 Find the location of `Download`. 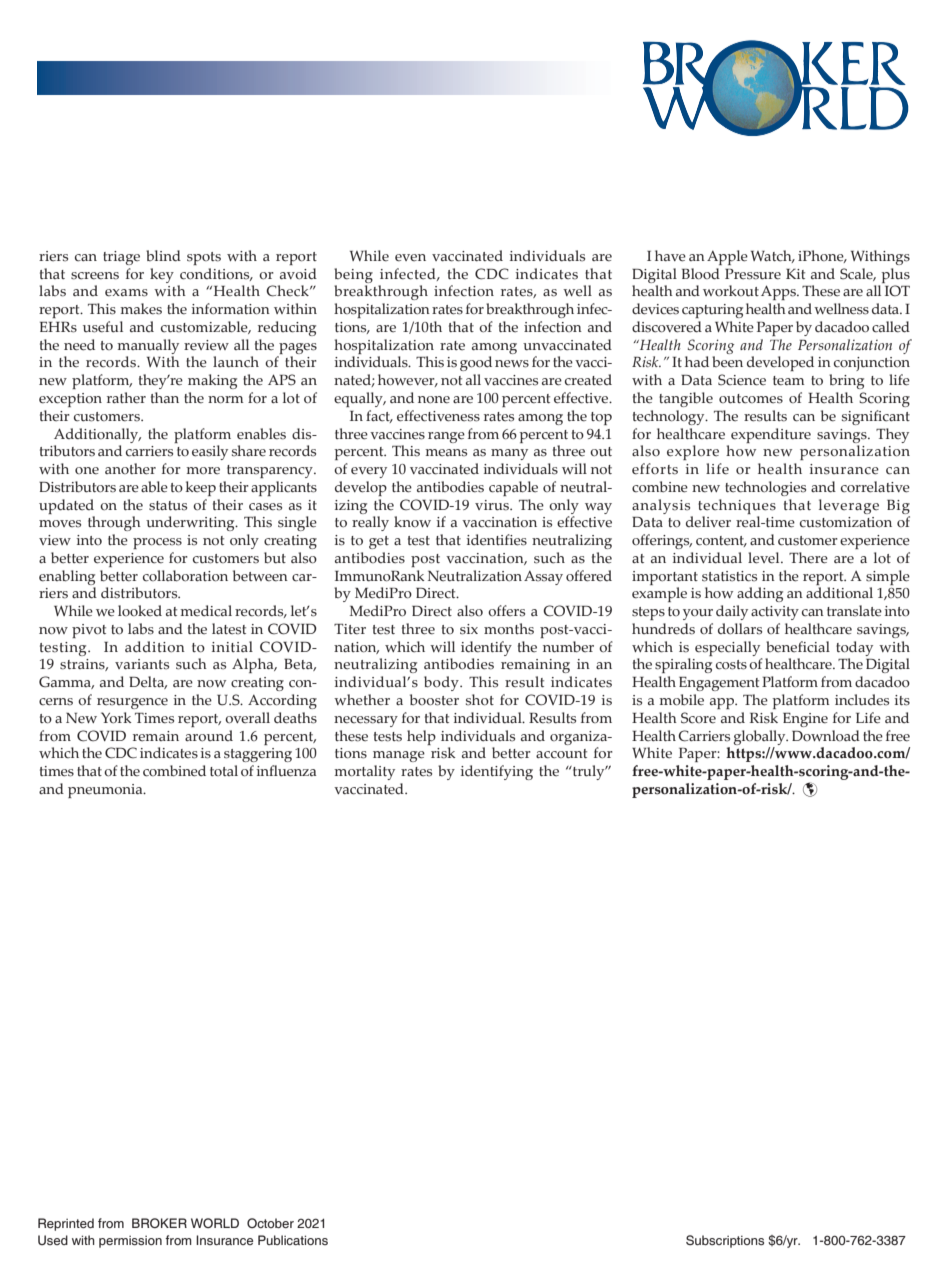

Download is located at coordinates (826, 736).
